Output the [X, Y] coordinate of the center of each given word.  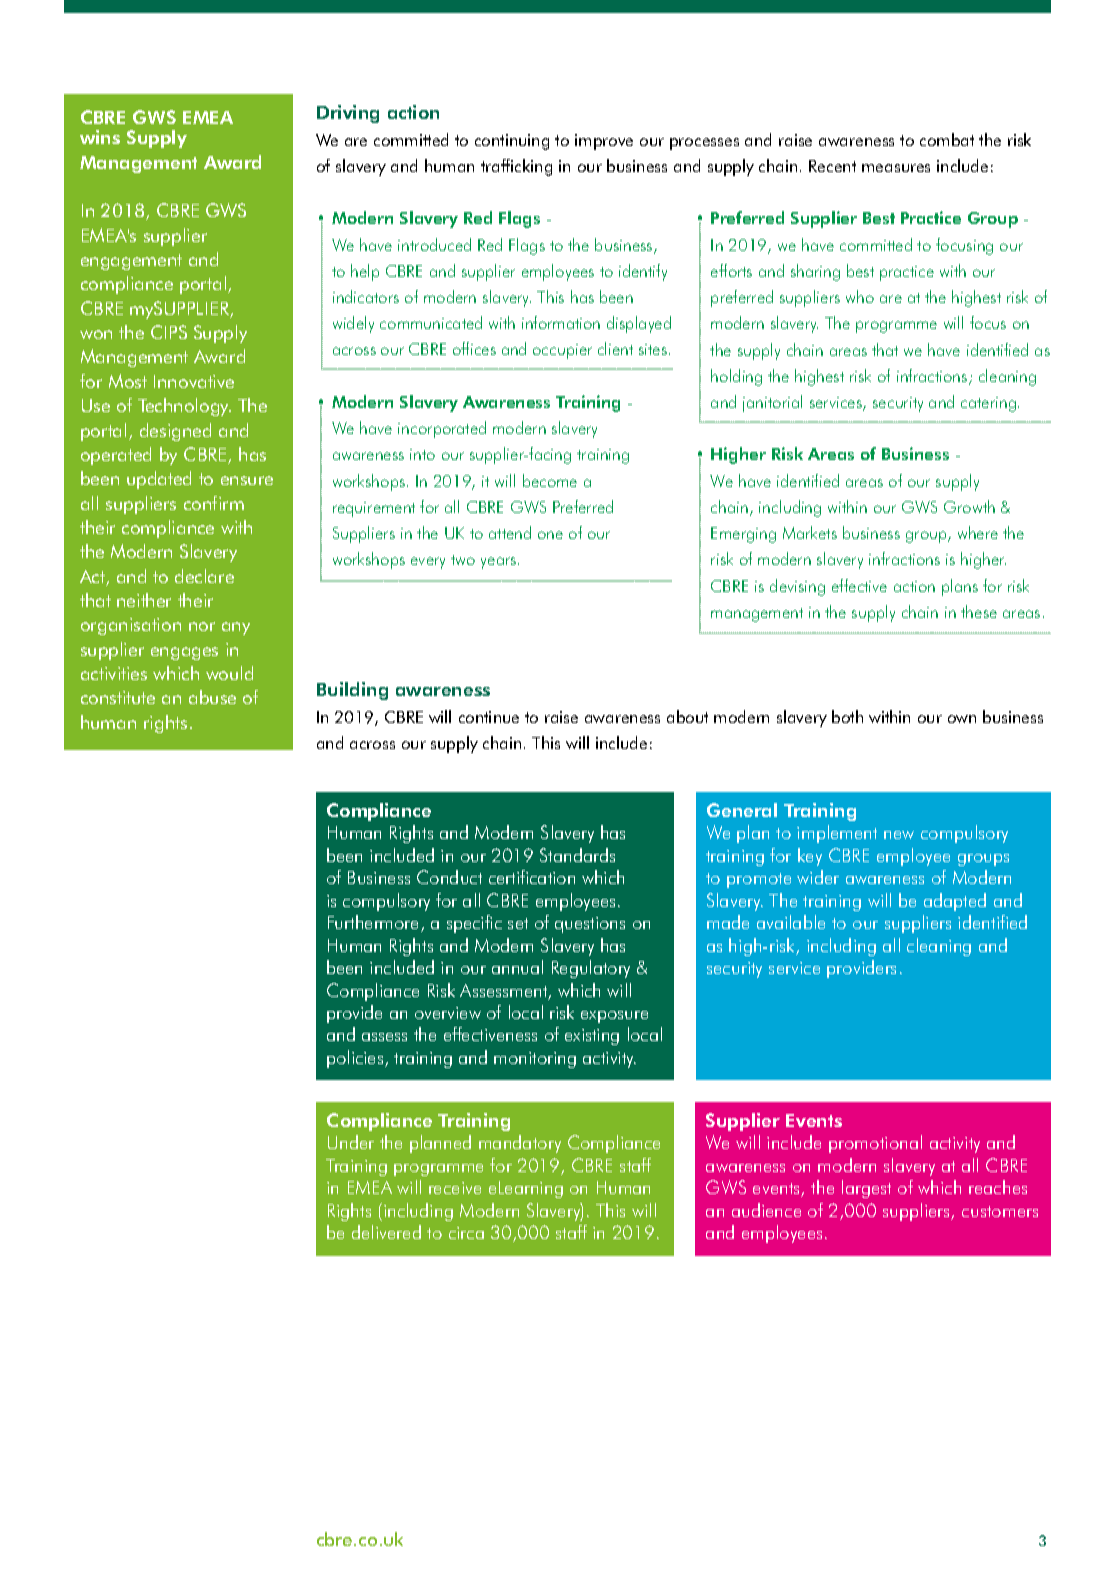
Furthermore [375, 923]
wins [100, 137]
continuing [512, 142]
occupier [562, 351]
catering [988, 404]
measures [896, 168]
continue [489, 717]
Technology [184, 407]
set [518, 923]
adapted [955, 902]
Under [351, 1142]
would [229, 673]
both [847, 716]
